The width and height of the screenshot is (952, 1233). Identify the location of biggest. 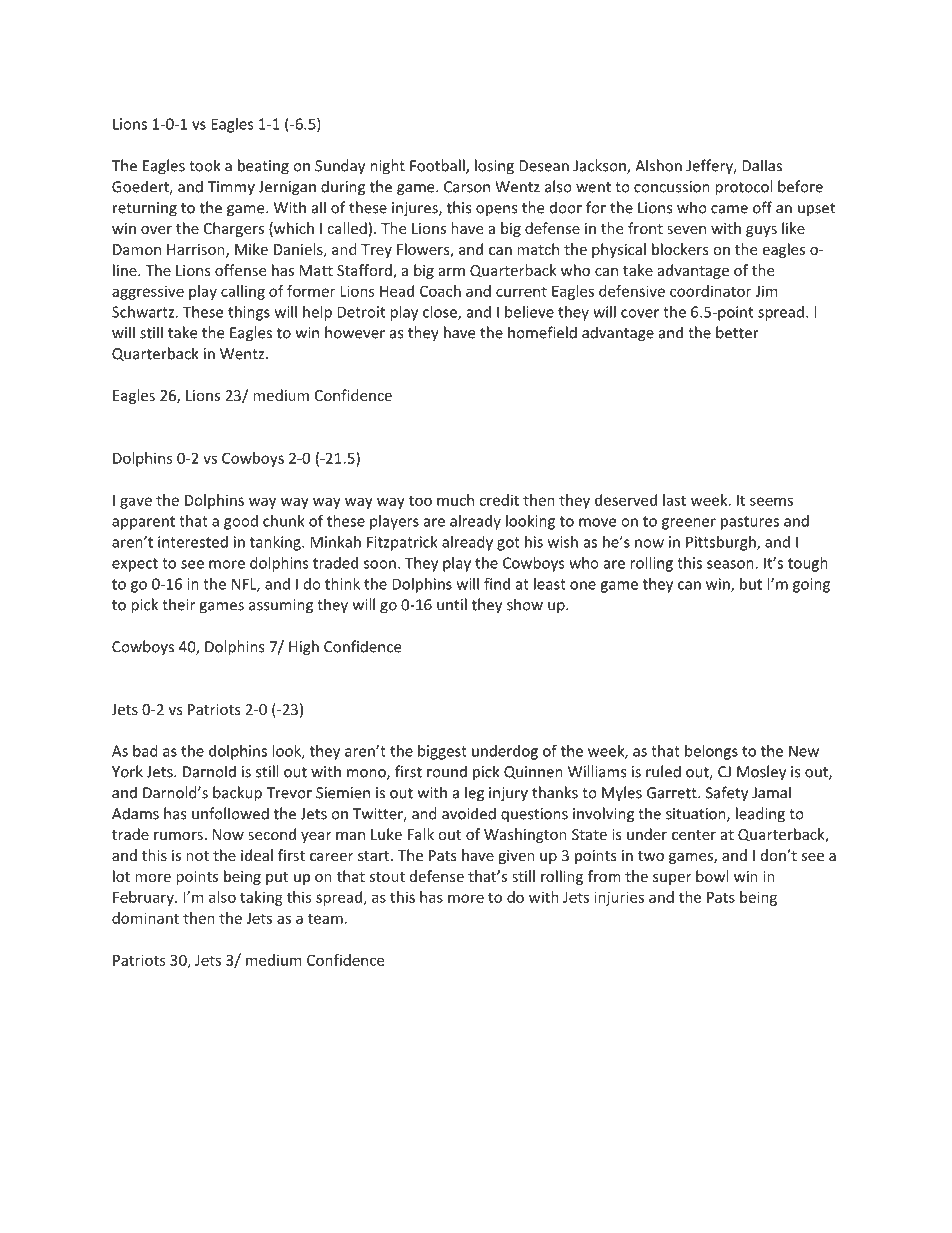
(442, 752).
